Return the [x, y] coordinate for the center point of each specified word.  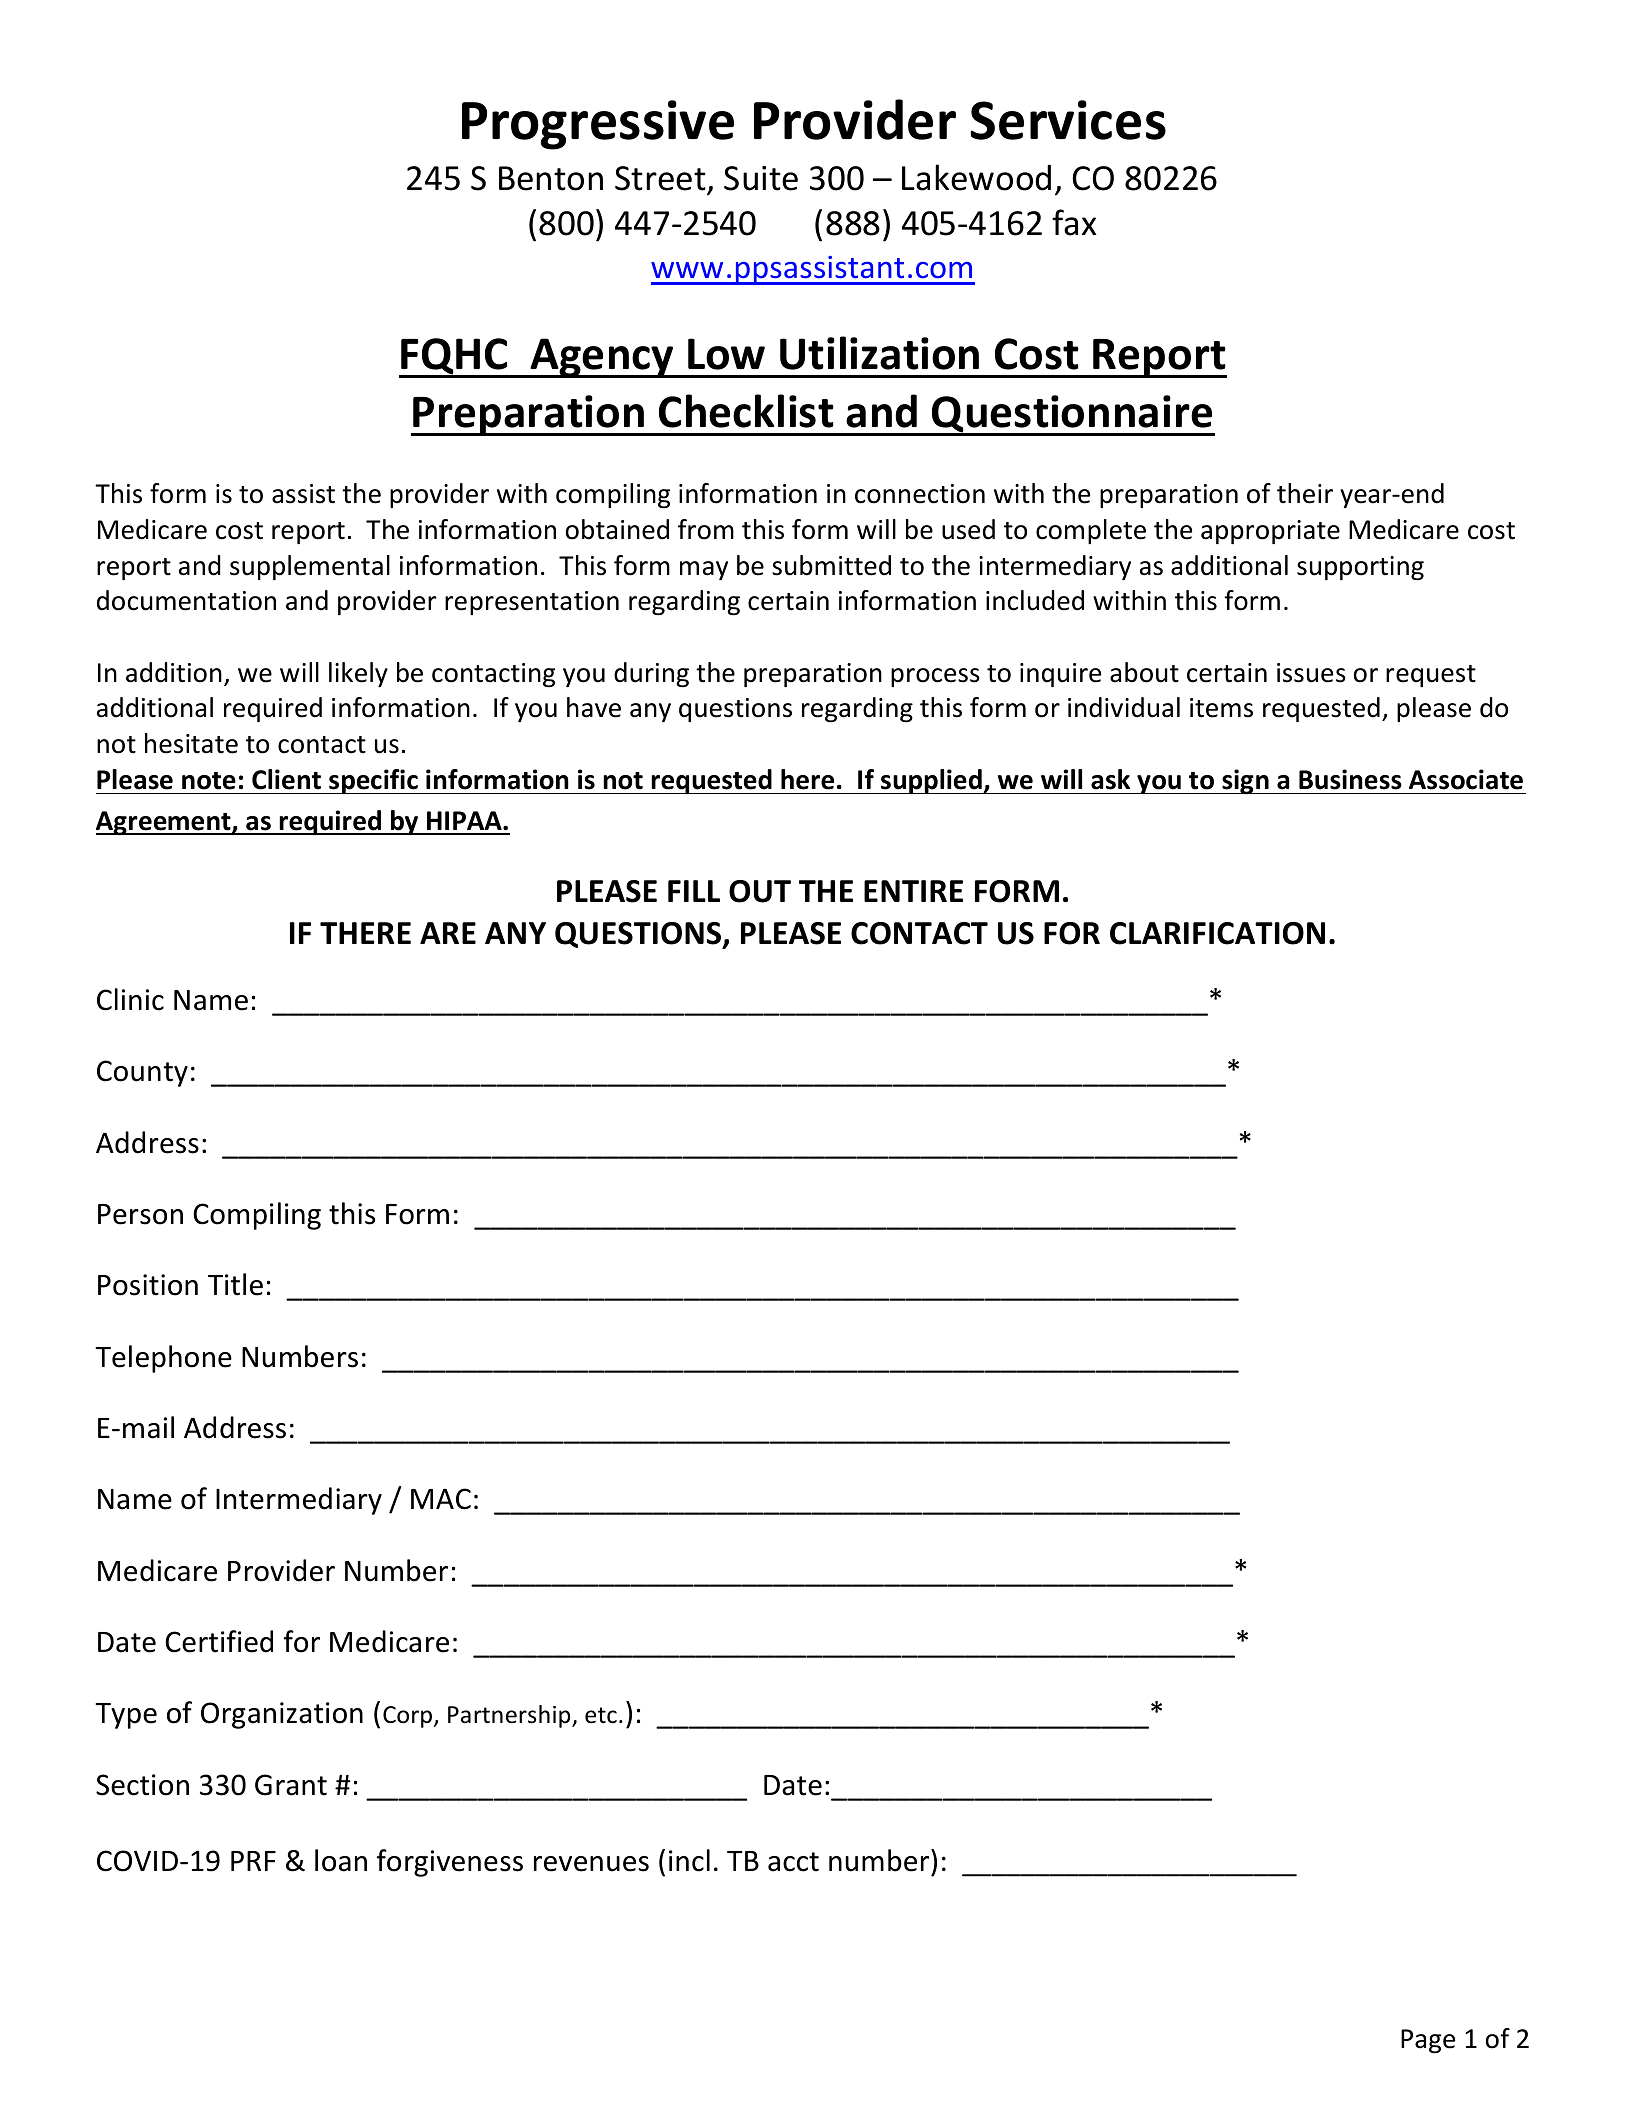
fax [1074, 222]
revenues [591, 1864]
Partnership [510, 1716]
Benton [551, 178]
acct [793, 1862]
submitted [831, 565]
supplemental [310, 567]
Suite [761, 178]
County [142, 1073]
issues [1311, 673]
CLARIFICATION [1217, 933]
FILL [694, 891]
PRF [253, 1861]
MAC [441, 1499]
